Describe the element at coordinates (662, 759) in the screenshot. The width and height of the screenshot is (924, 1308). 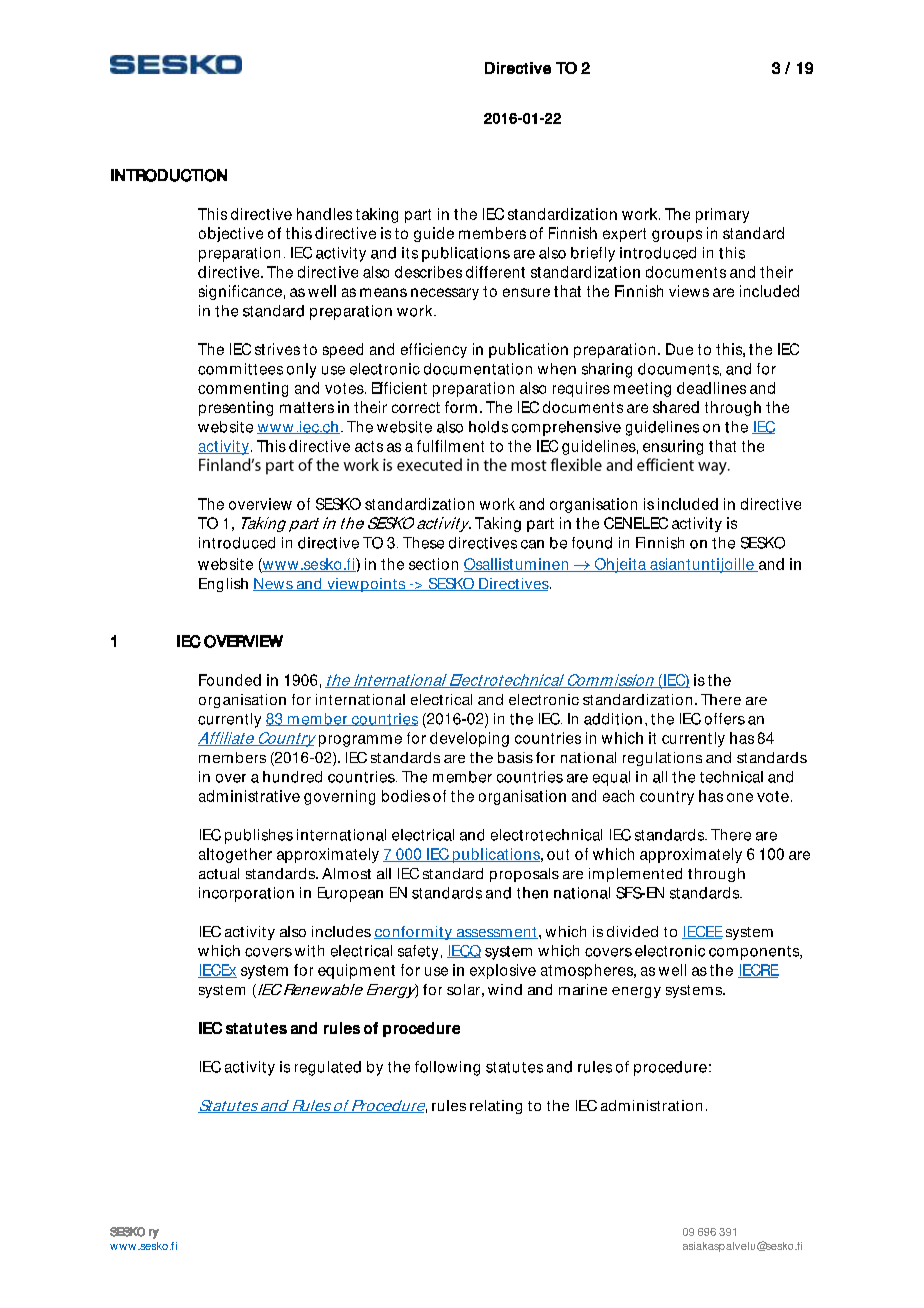
I see `regulations` at that location.
